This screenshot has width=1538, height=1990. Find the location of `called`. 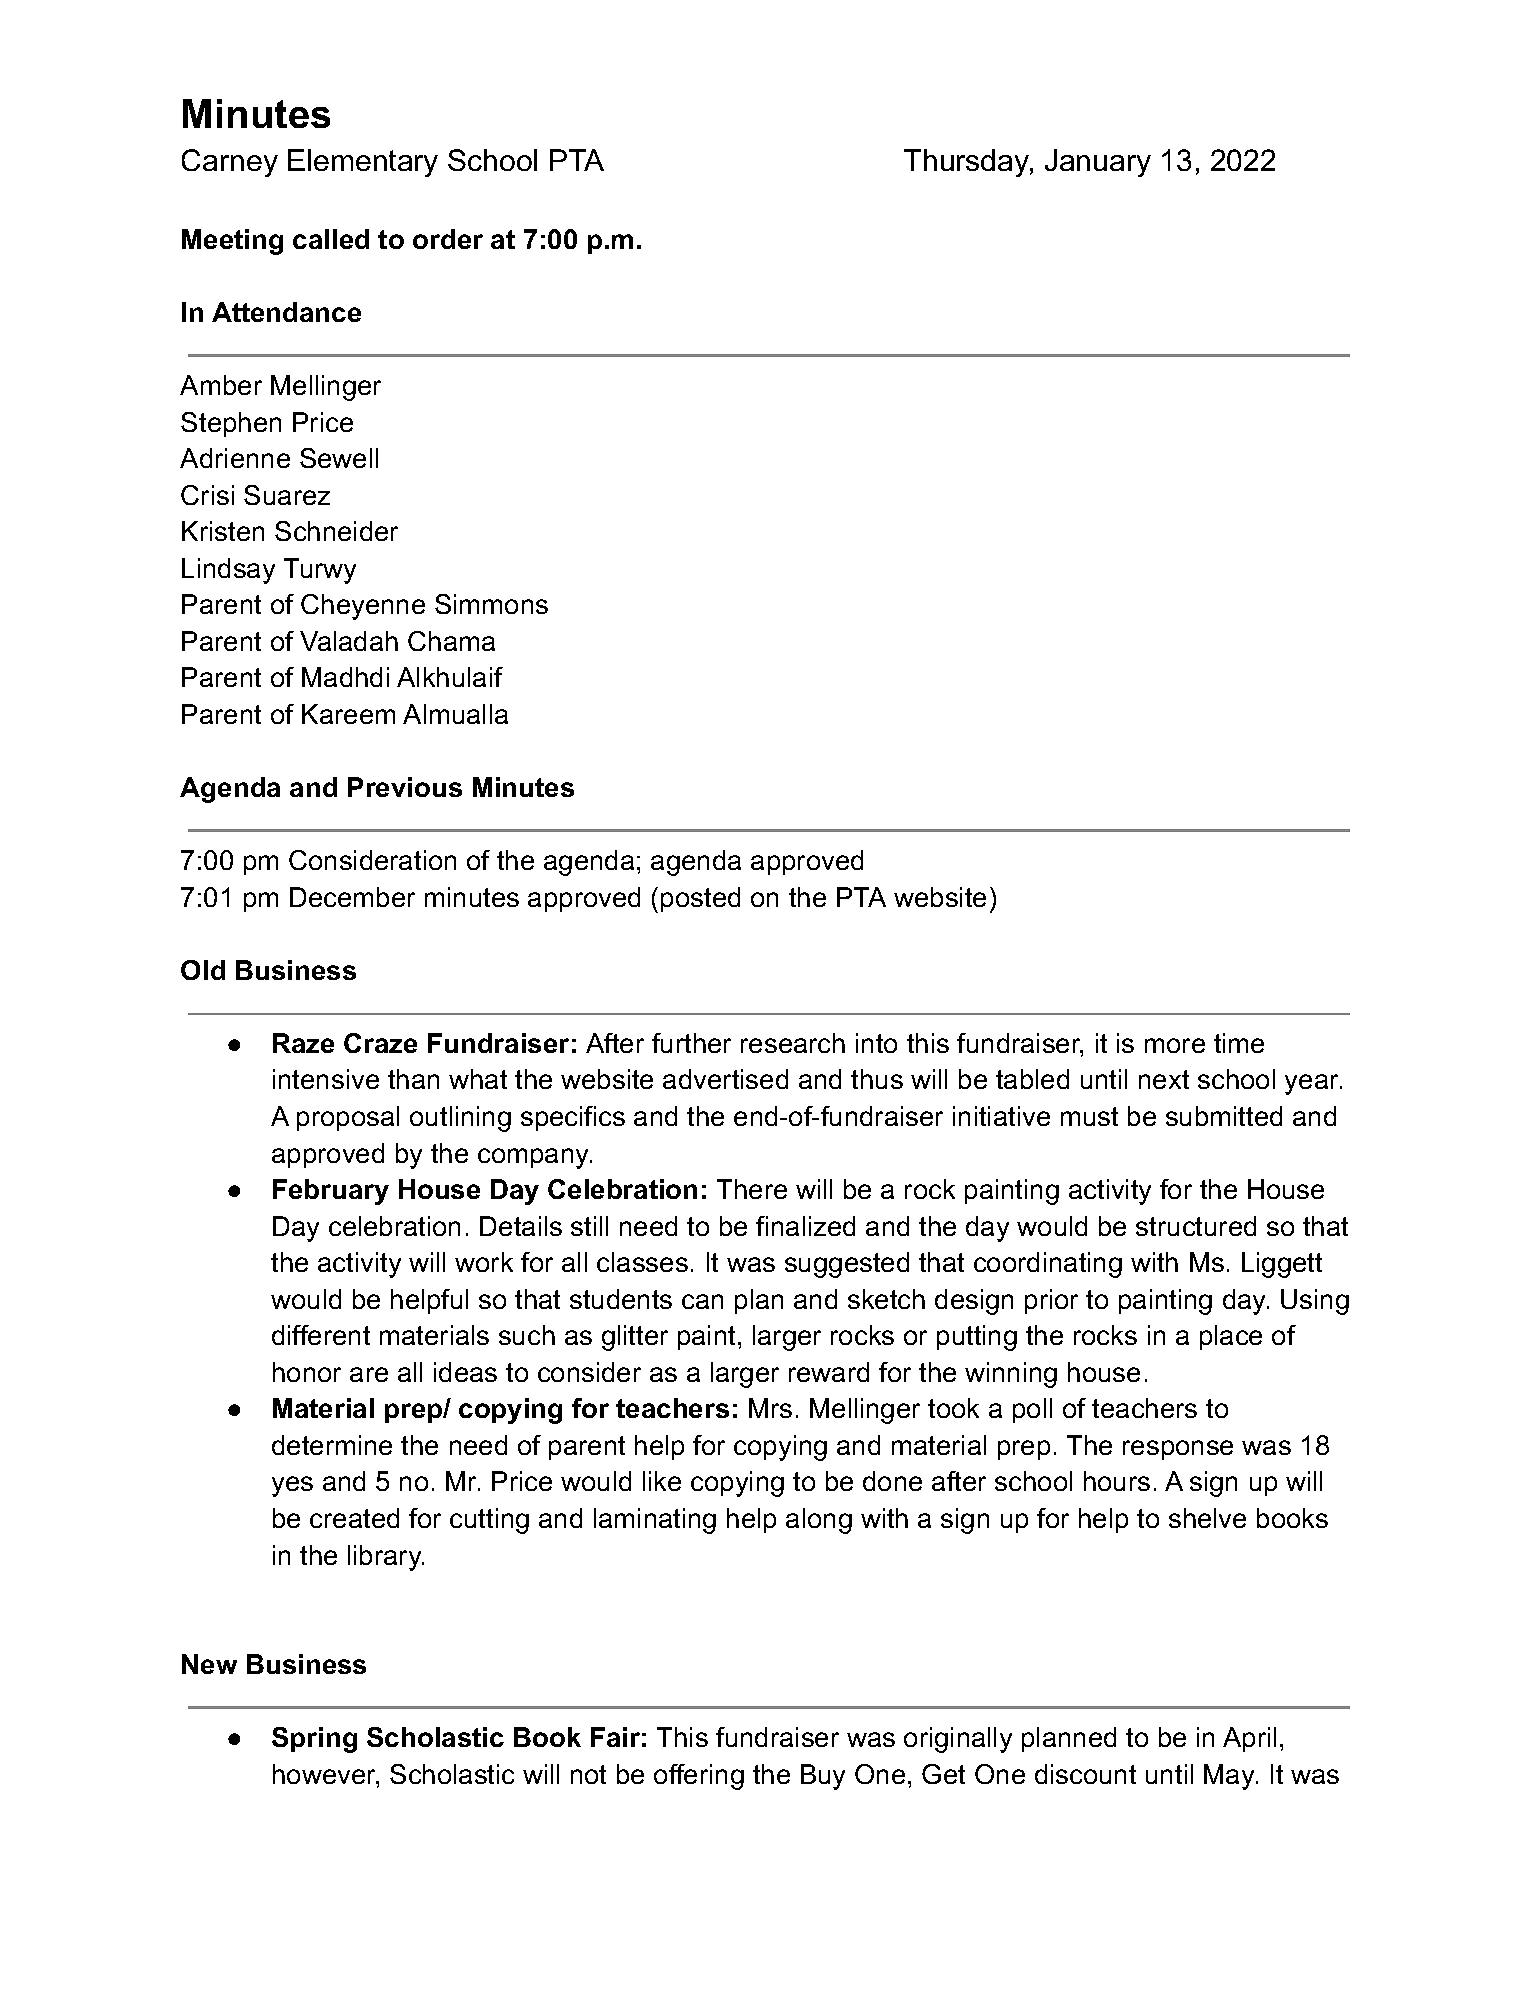

called is located at coordinates (331, 239).
